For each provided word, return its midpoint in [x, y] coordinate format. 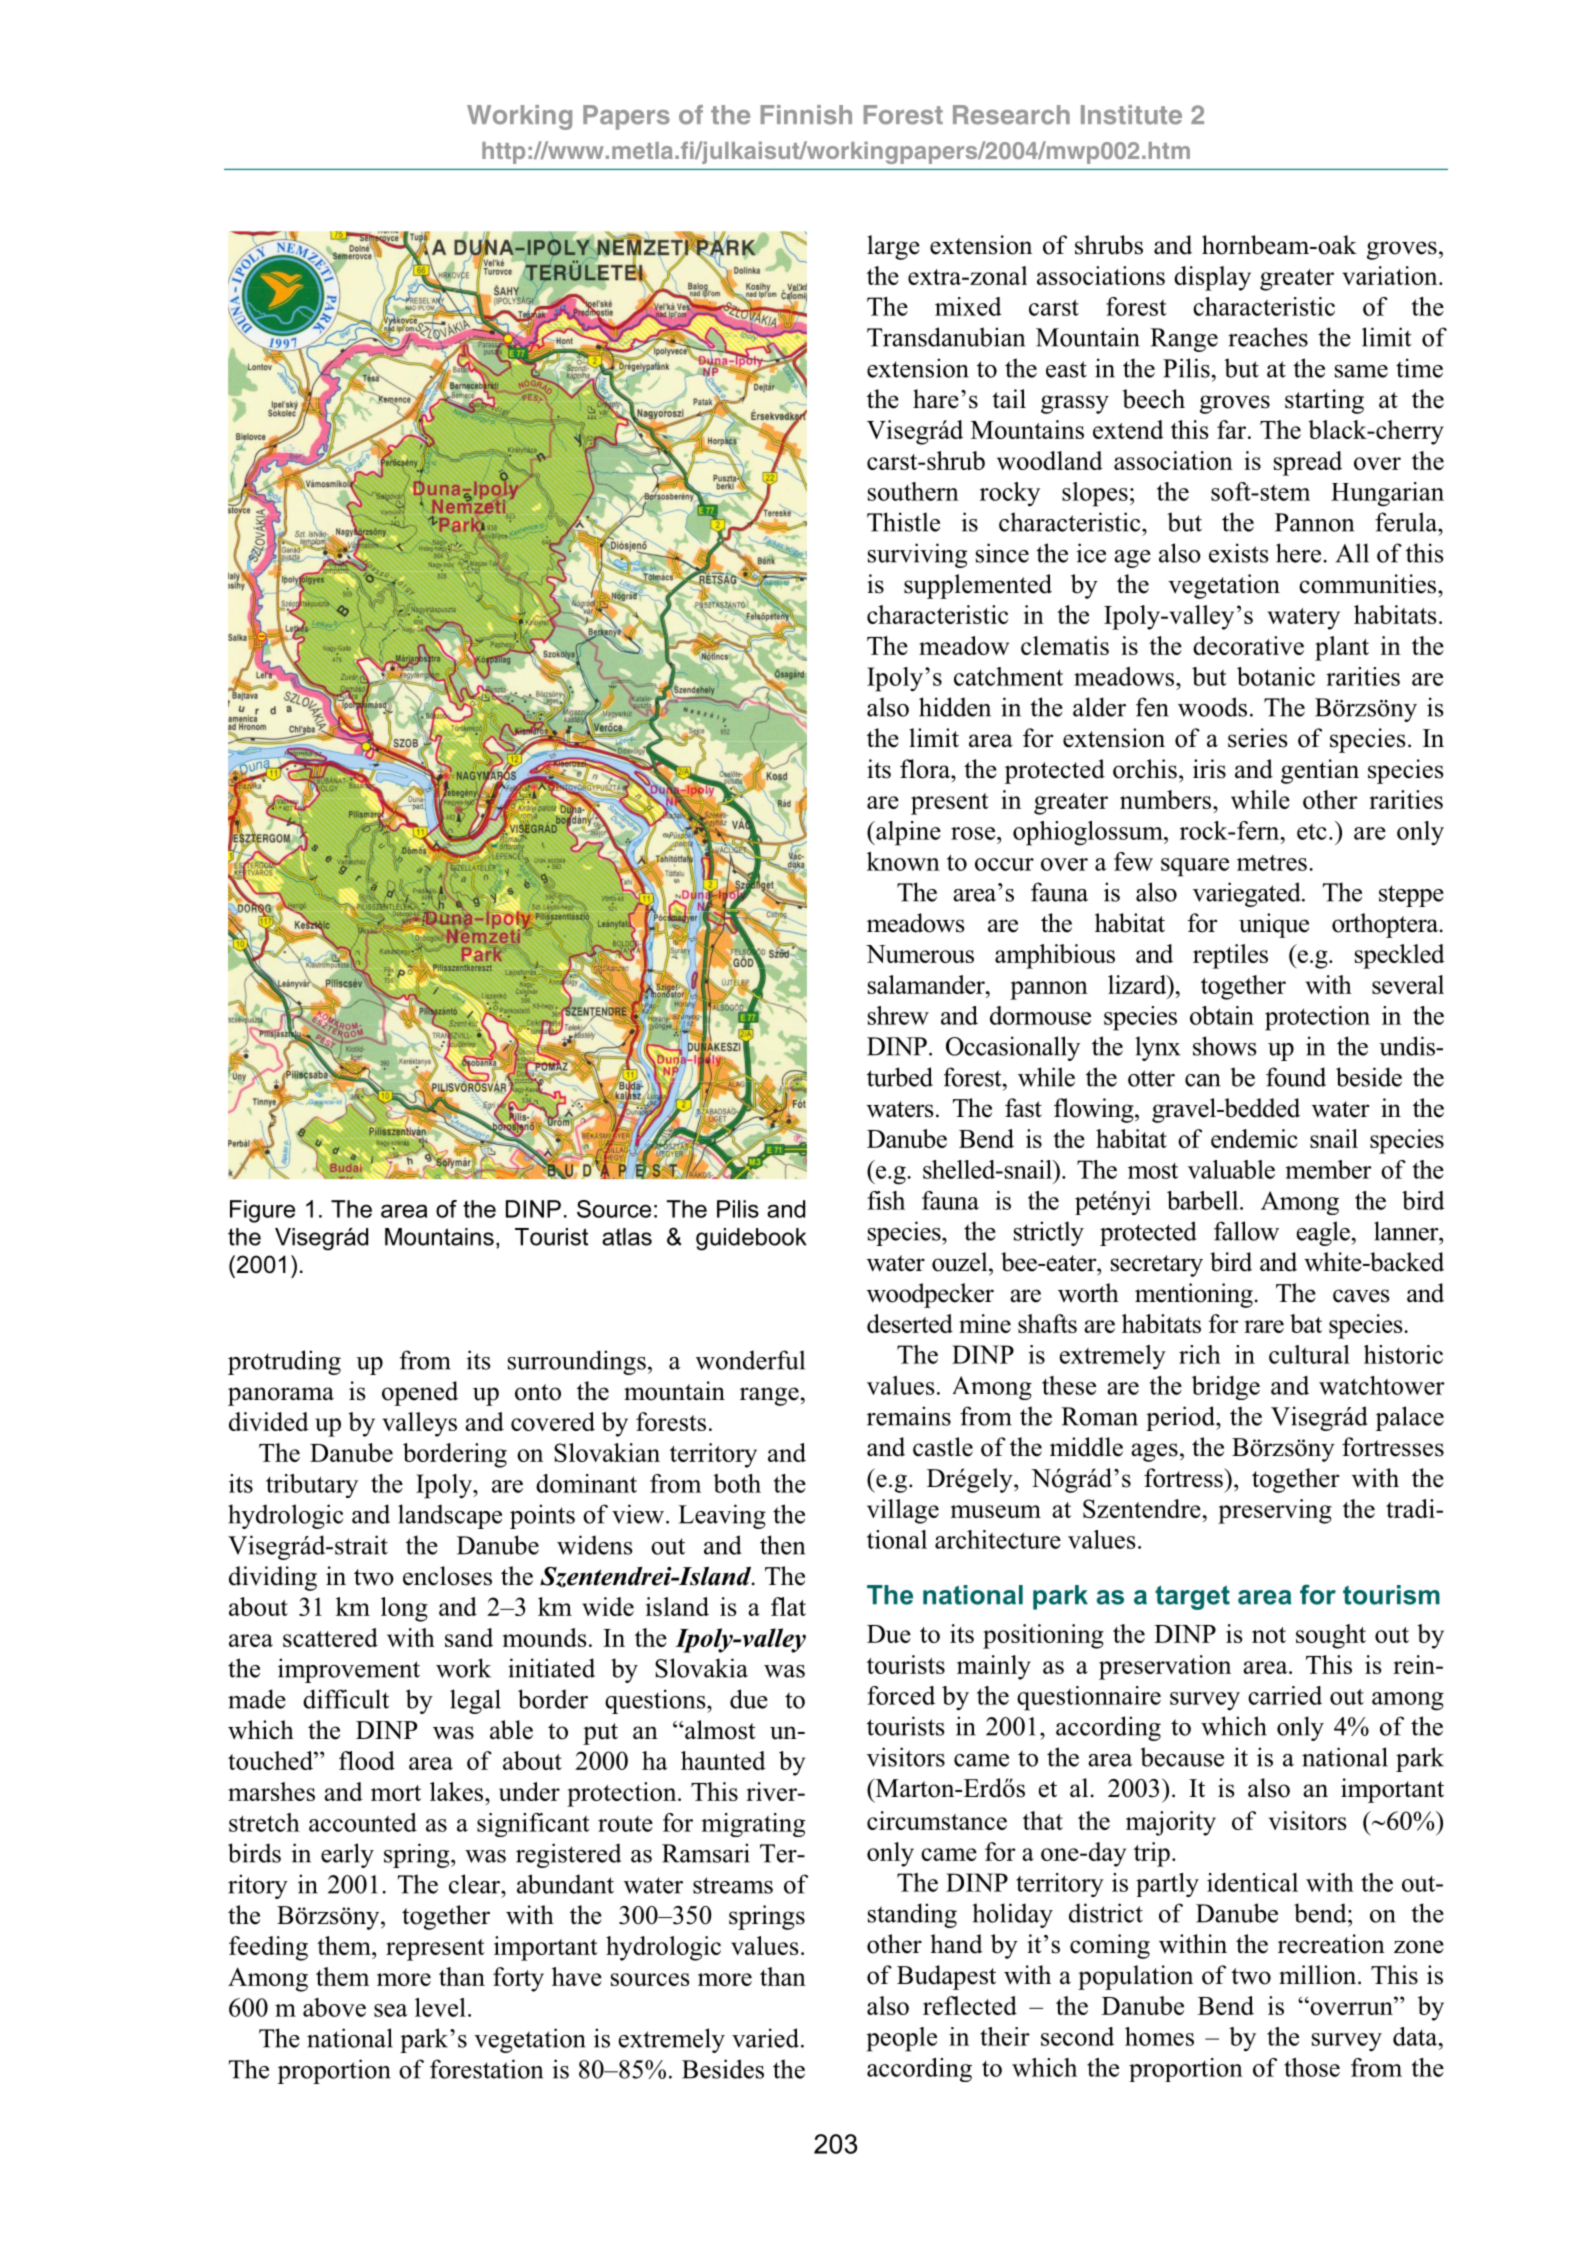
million [1319, 1975]
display [1212, 278]
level [440, 2007]
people [901, 2039]
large [893, 247]
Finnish [806, 115]
